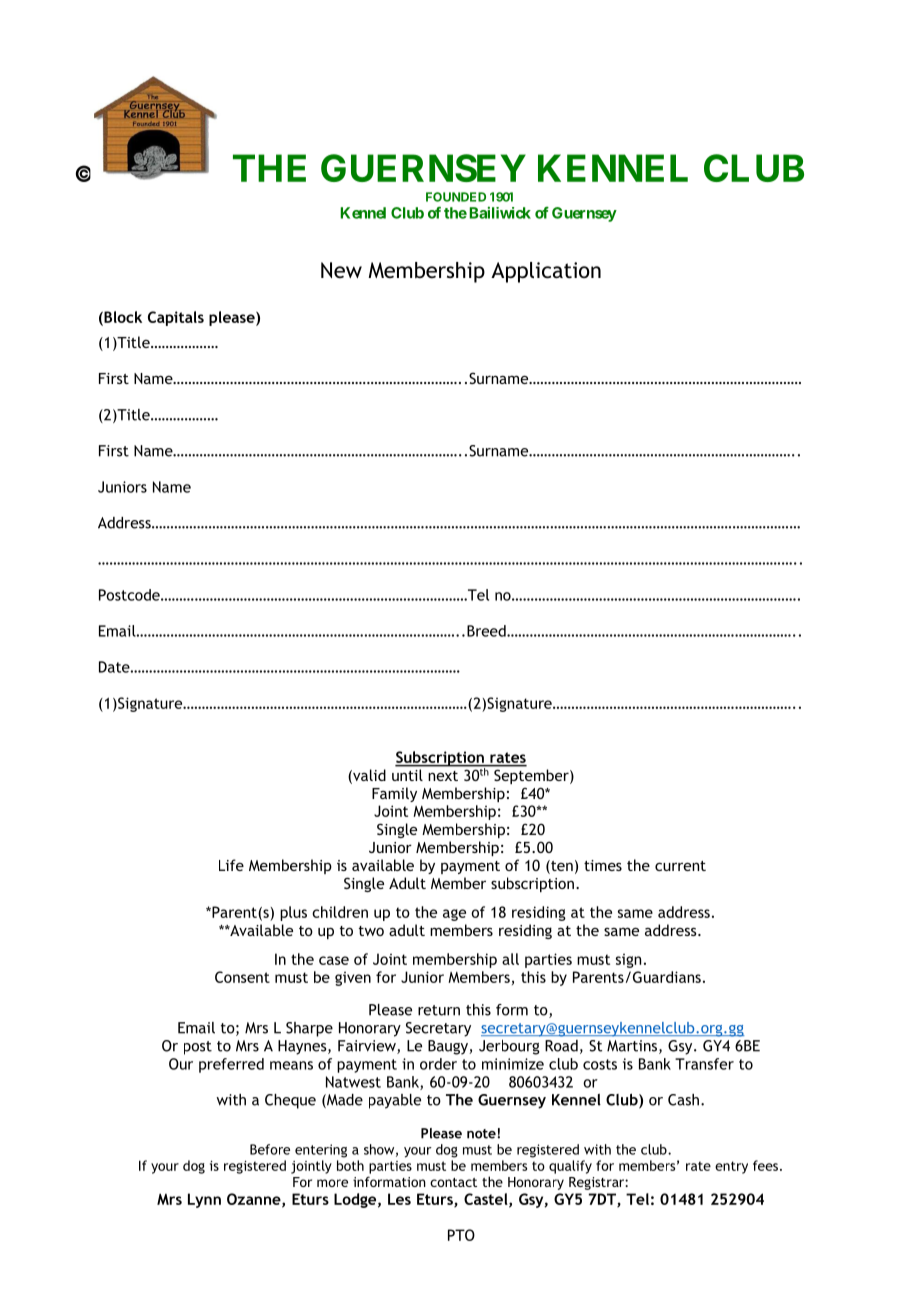 Image resolution: width=924 pixels, height=1307 pixels. Describe the element at coordinates (341, 270) in the document. I see `New` at that location.
